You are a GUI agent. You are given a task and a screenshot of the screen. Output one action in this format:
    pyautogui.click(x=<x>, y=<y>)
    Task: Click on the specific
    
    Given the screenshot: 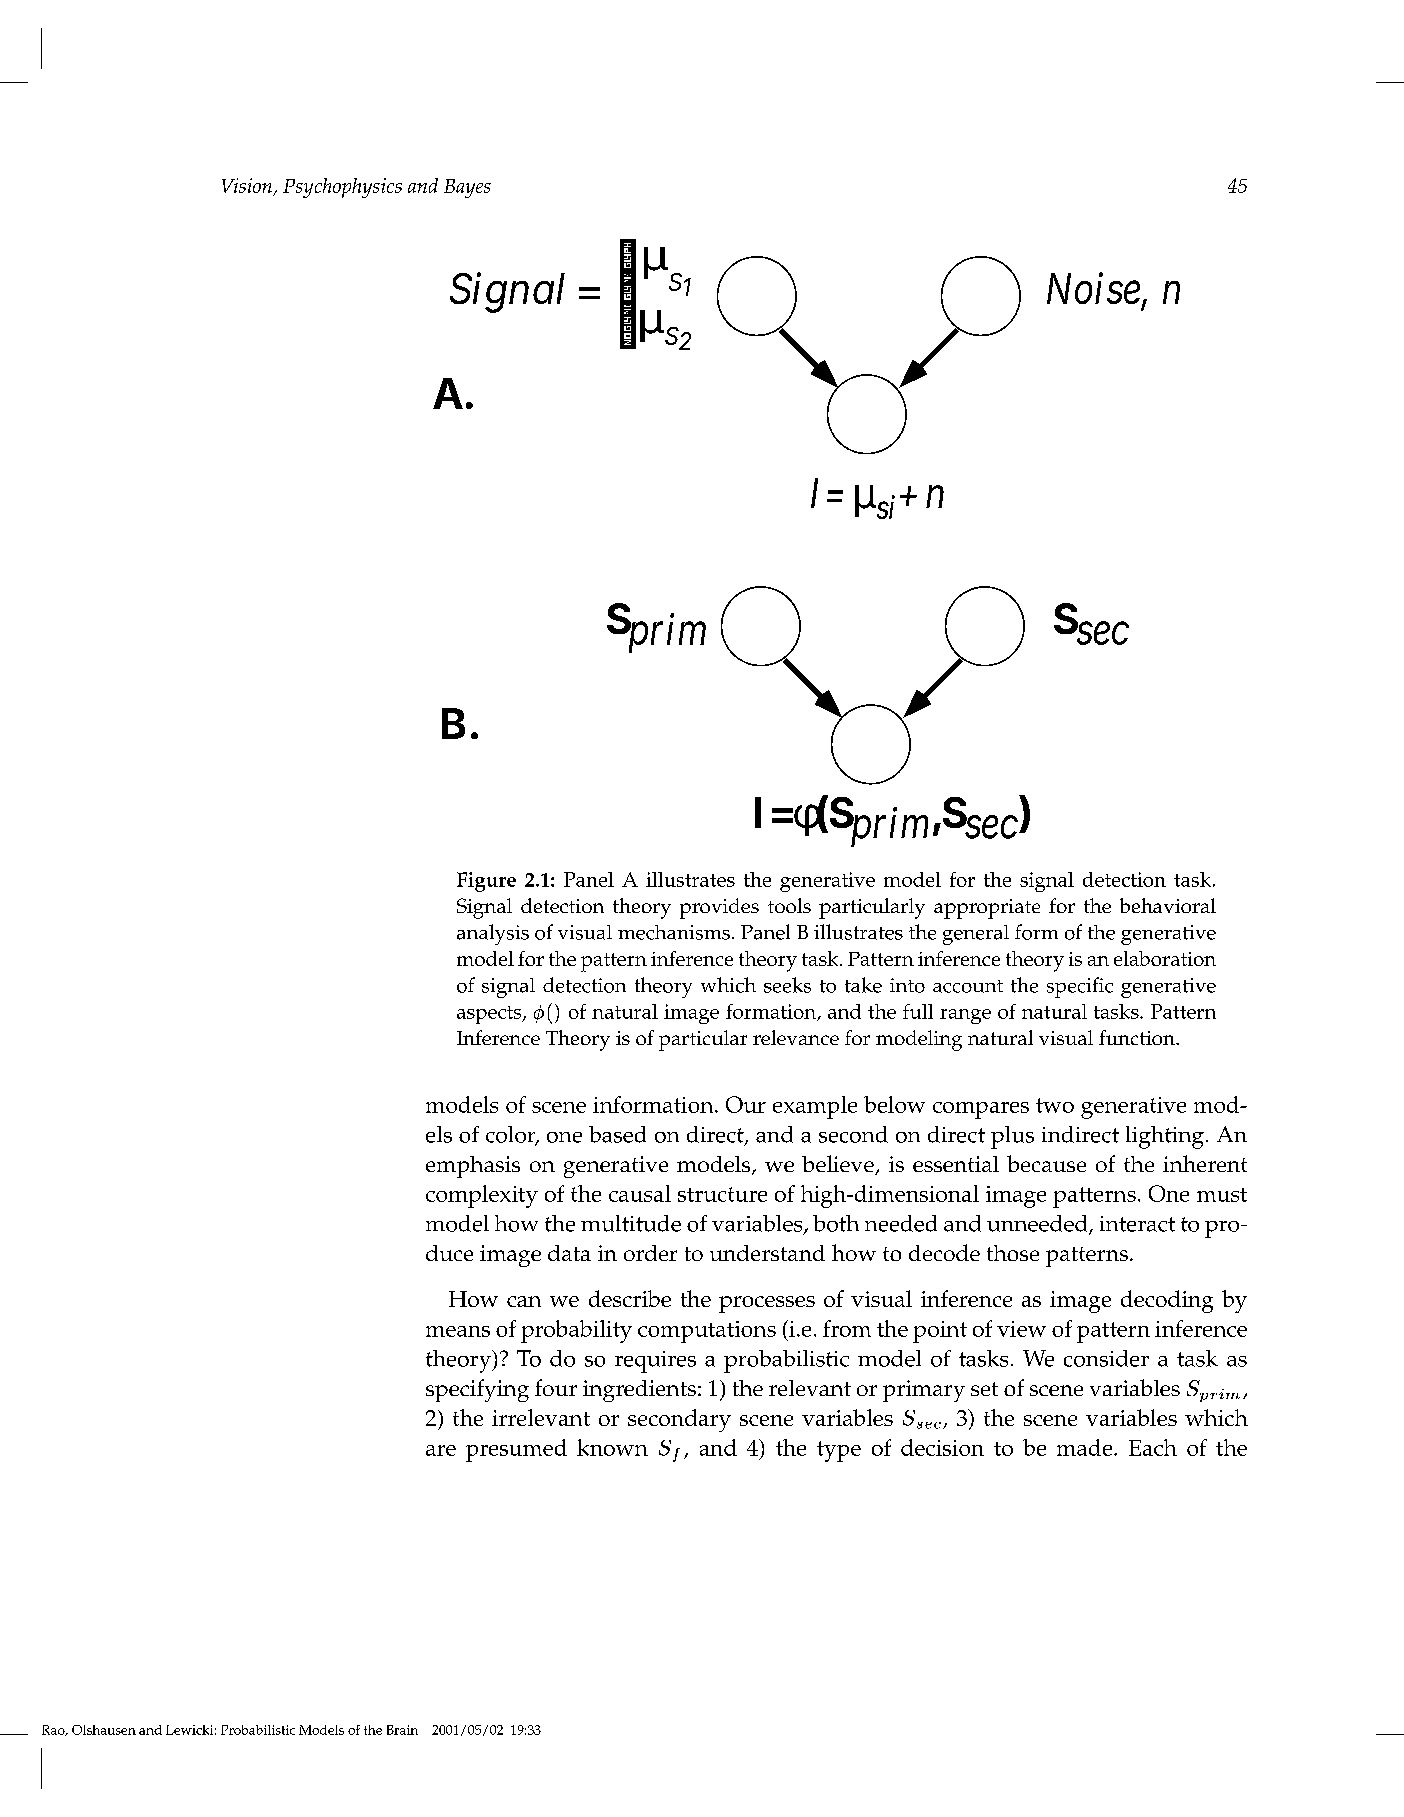 What is the action you would take?
    pyautogui.click(x=1080, y=987)
